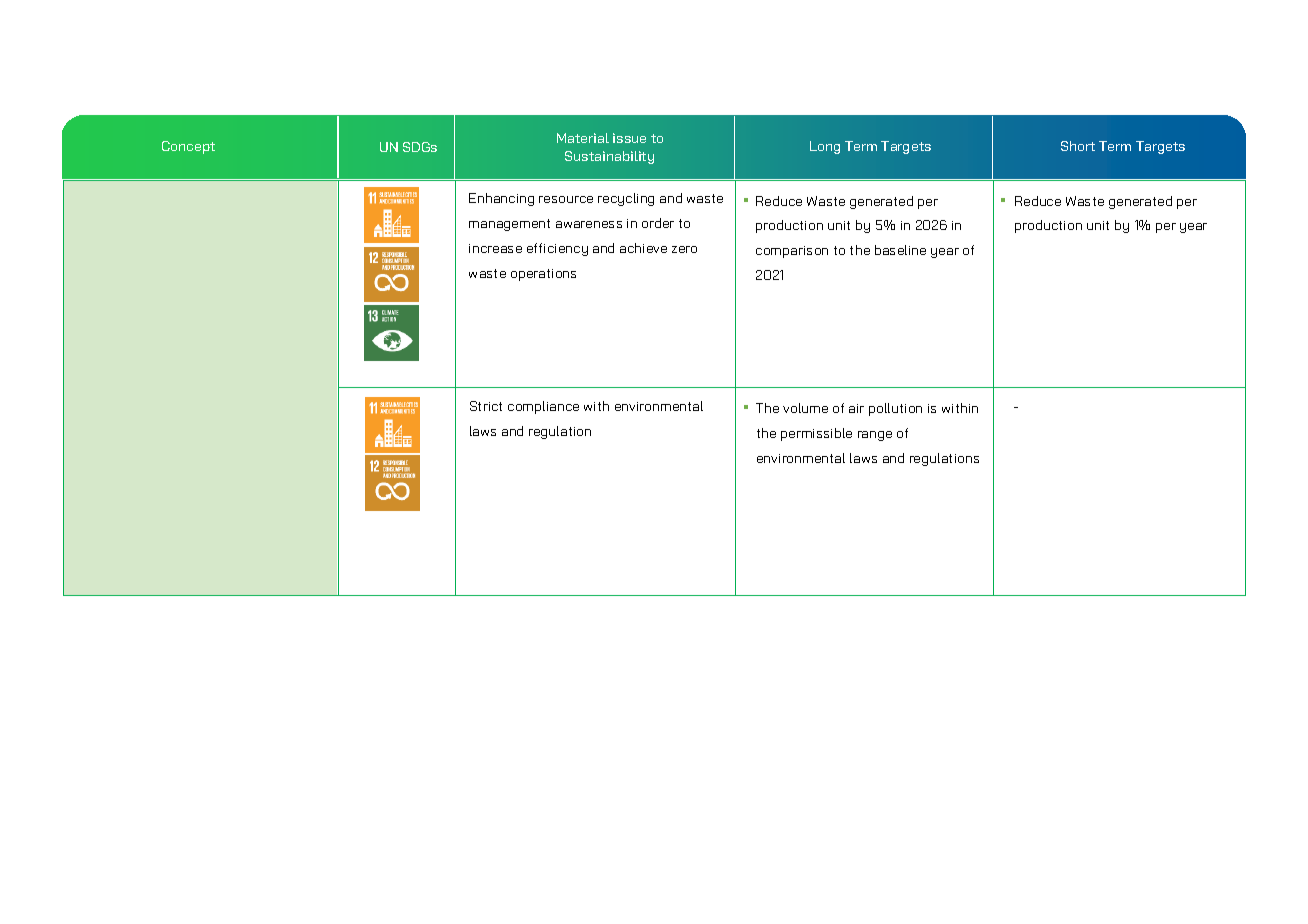  Describe the element at coordinates (900, 250) in the screenshot. I see `baseline` at that location.
